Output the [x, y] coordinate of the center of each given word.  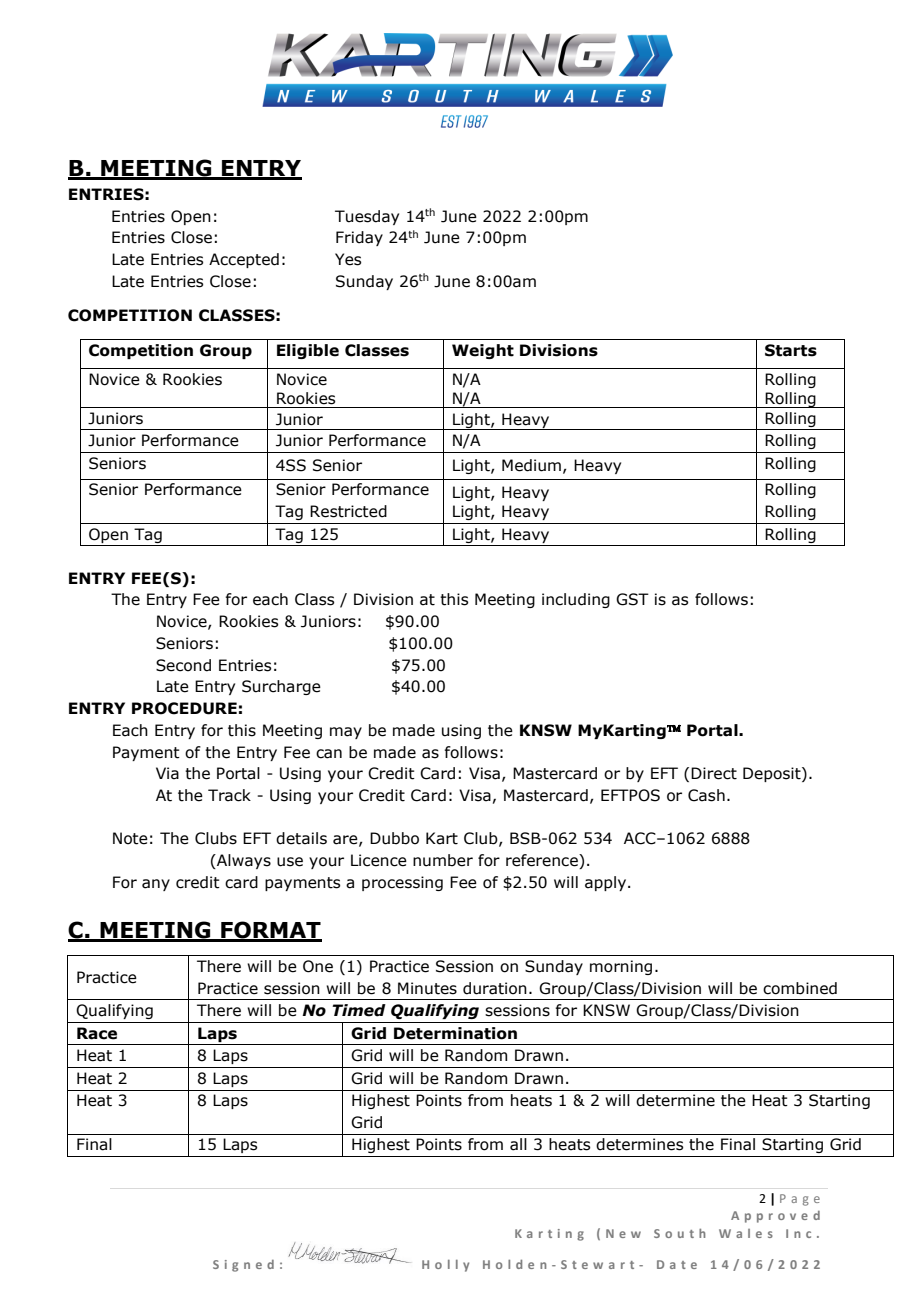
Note [130, 838]
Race [97, 1033]
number [443, 860]
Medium [531, 465]
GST [632, 599]
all [518, 1144]
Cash [706, 795]
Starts [791, 350]
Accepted [244, 260]
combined [800, 988]
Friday [359, 238]
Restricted [348, 511]
